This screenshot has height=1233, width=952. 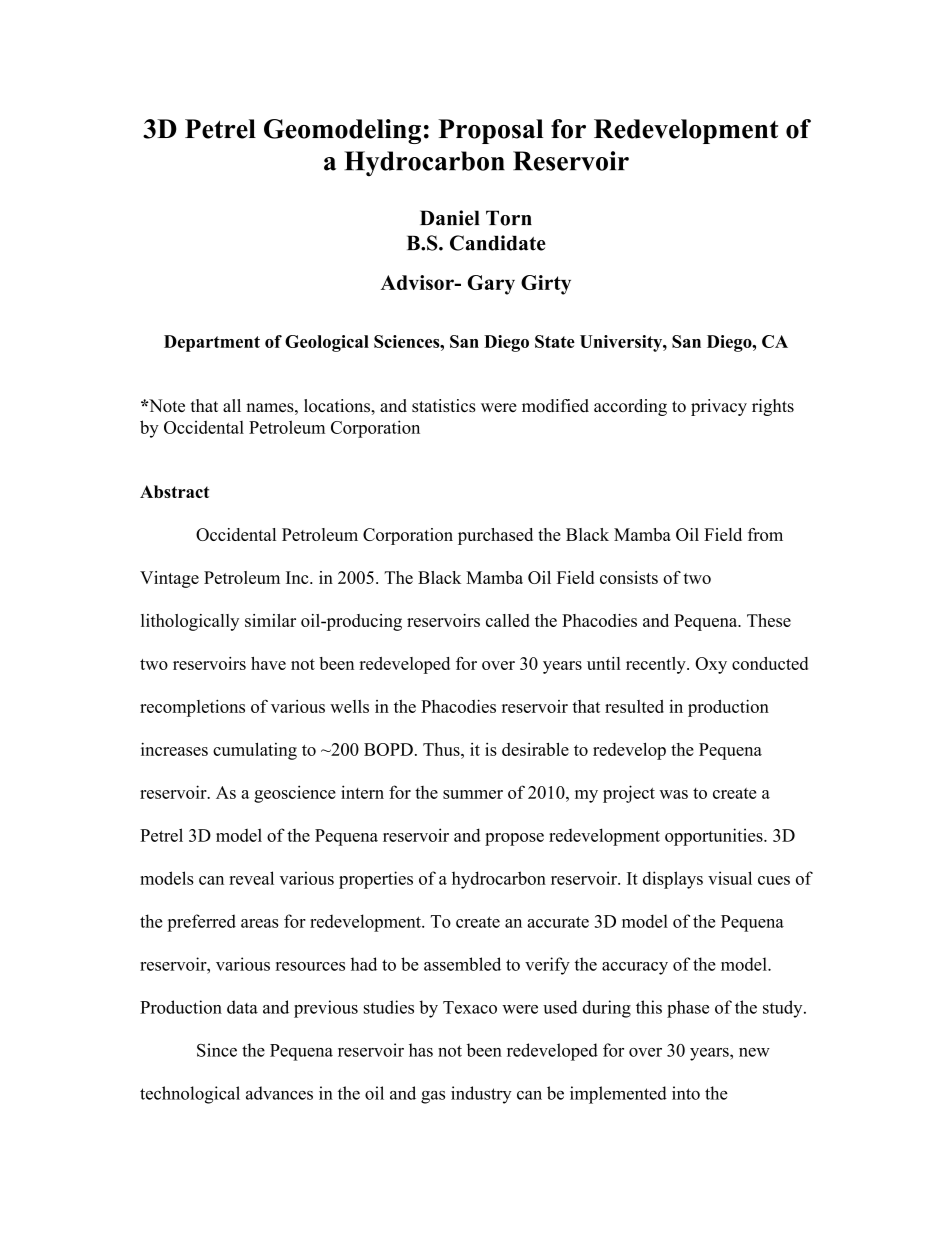 I want to click on Daniel, so click(x=450, y=218).
